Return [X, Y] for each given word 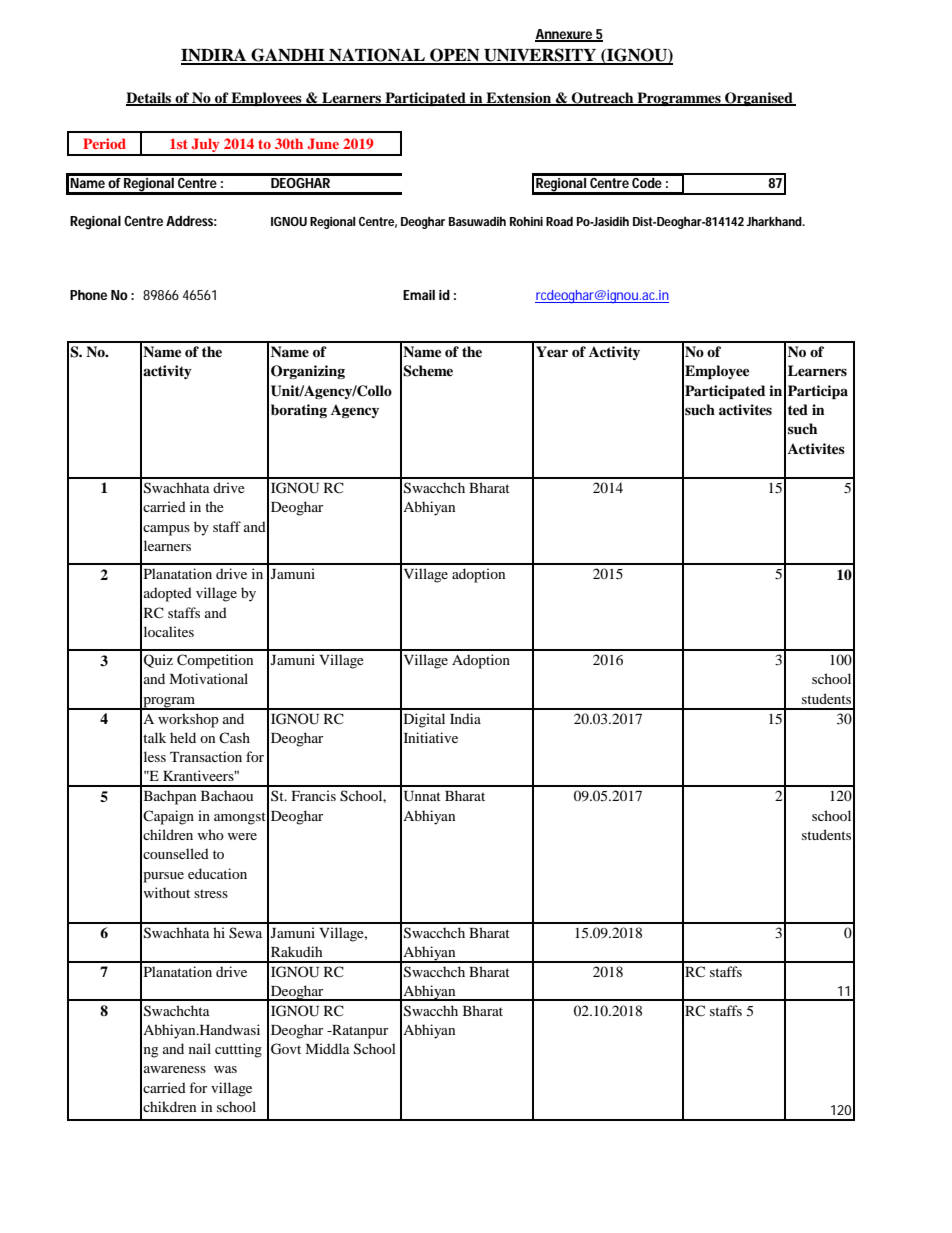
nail [200, 1048]
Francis [314, 795]
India [465, 718]
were [242, 836]
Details [150, 98]
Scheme [428, 371]
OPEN [455, 56]
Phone [88, 295]
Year [552, 351]
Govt [286, 1049]
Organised [759, 99]
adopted [168, 594]
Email [419, 295]
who [211, 834]
